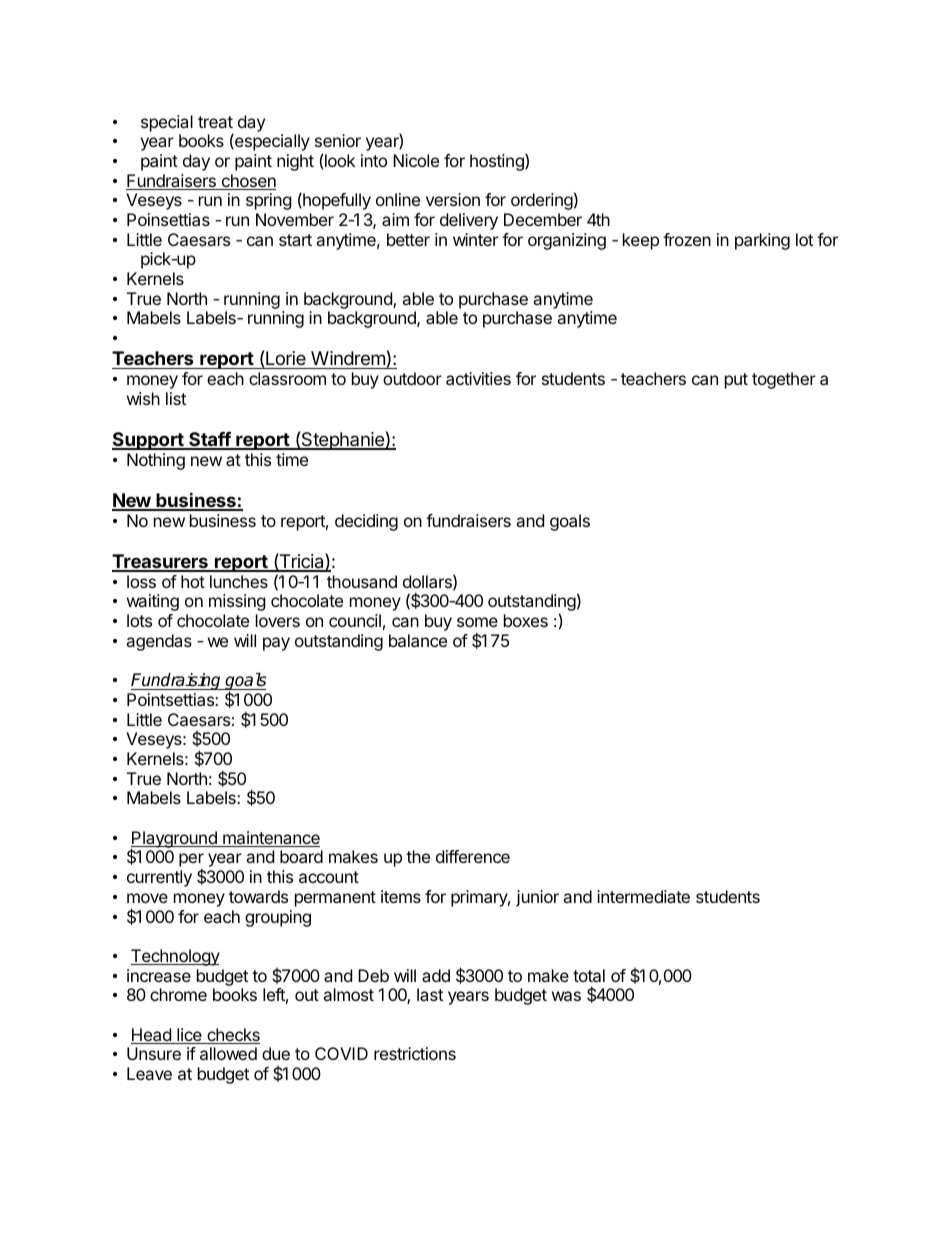 This document has height=1233, width=952. Describe the element at coordinates (589, 975) in the document. I see `total` at that location.
